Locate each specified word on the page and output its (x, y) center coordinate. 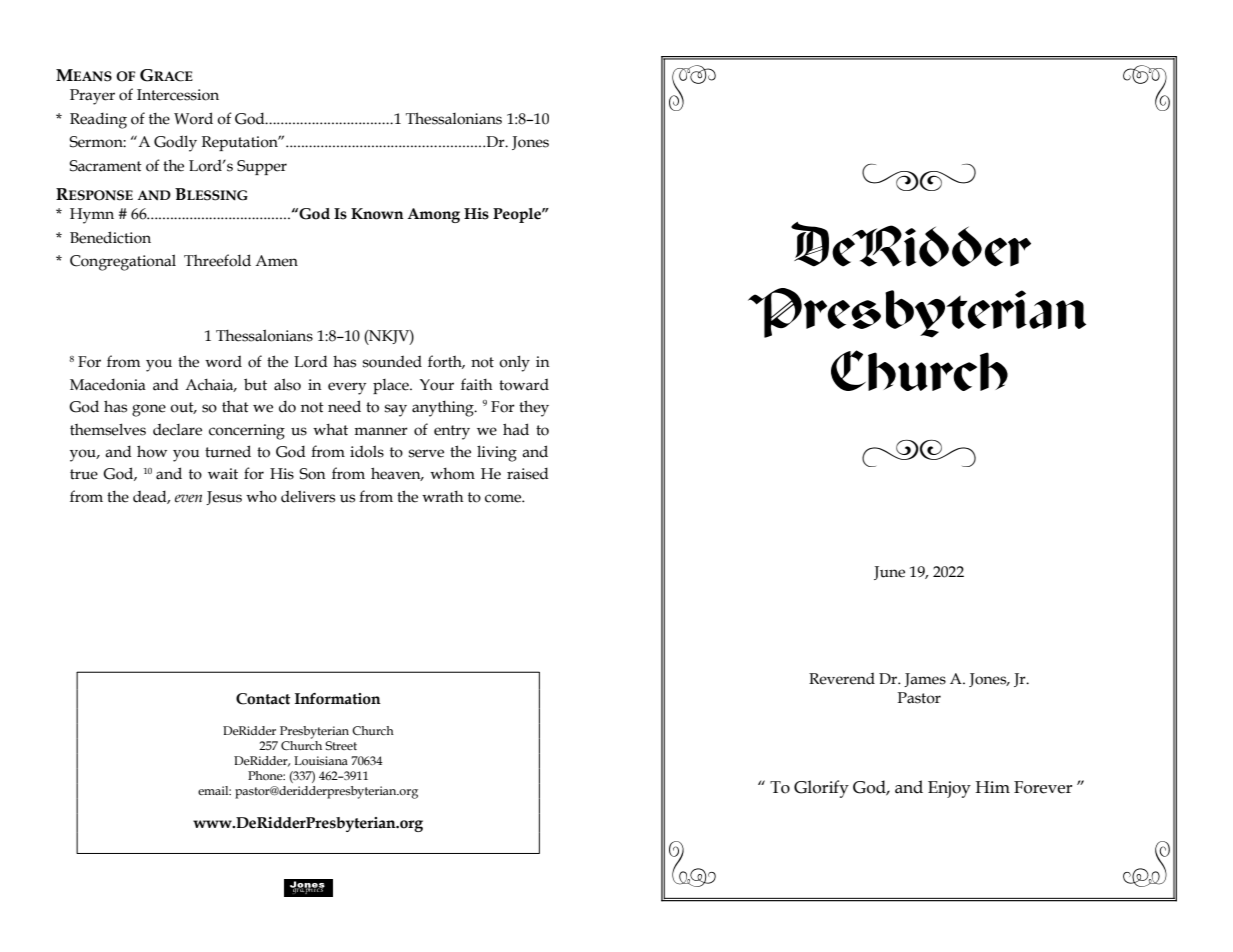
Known (377, 214)
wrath (443, 497)
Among (433, 215)
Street (341, 745)
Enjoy (949, 789)
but (255, 384)
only (514, 363)
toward (524, 384)
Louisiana (321, 760)
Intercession (178, 95)
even (188, 498)
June (889, 573)
